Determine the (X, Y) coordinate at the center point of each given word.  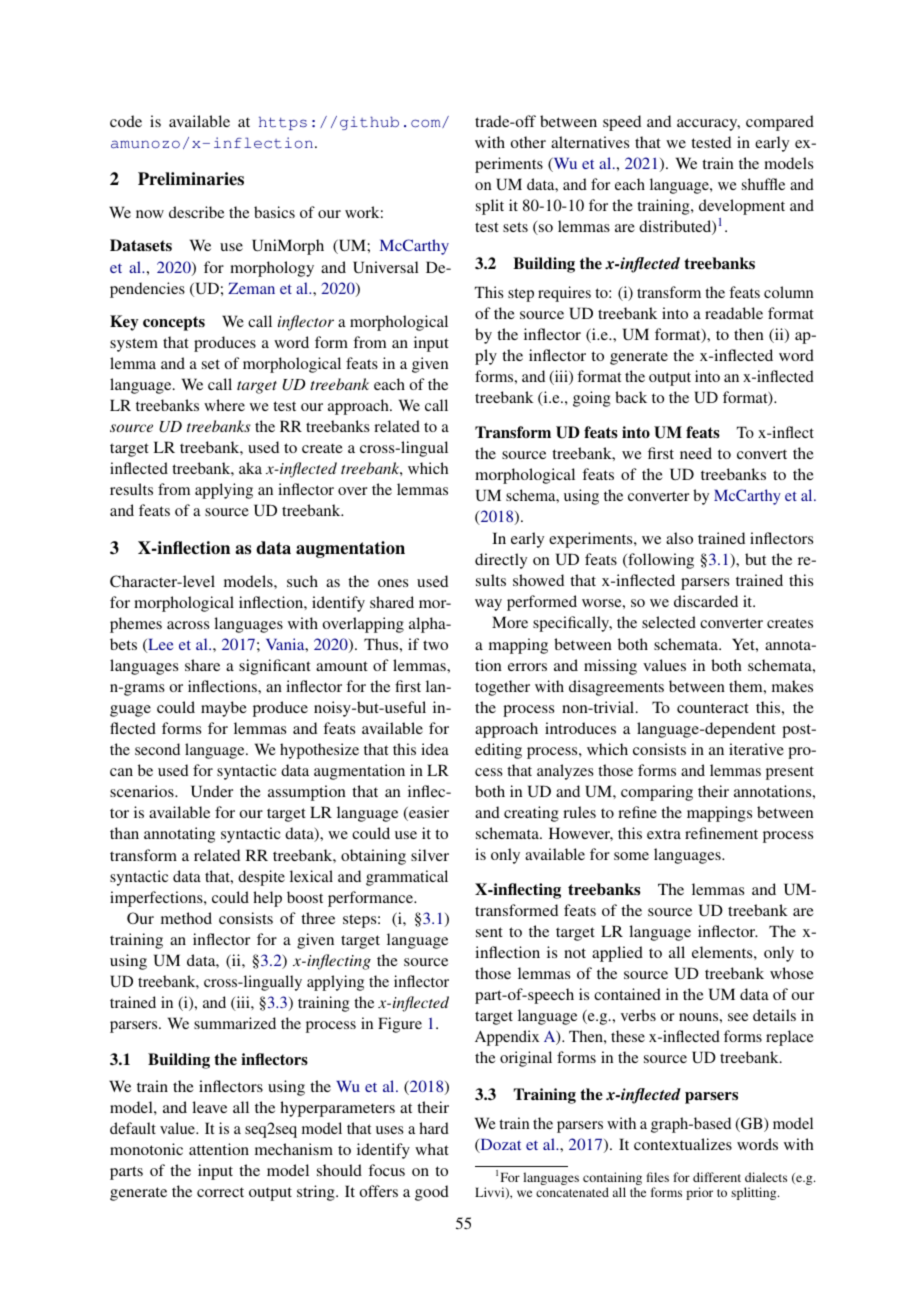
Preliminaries (191, 179)
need (696, 453)
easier (428, 813)
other (528, 142)
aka (250, 468)
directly (501, 561)
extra (664, 834)
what (432, 1149)
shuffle (763, 184)
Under (212, 791)
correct (220, 1192)
